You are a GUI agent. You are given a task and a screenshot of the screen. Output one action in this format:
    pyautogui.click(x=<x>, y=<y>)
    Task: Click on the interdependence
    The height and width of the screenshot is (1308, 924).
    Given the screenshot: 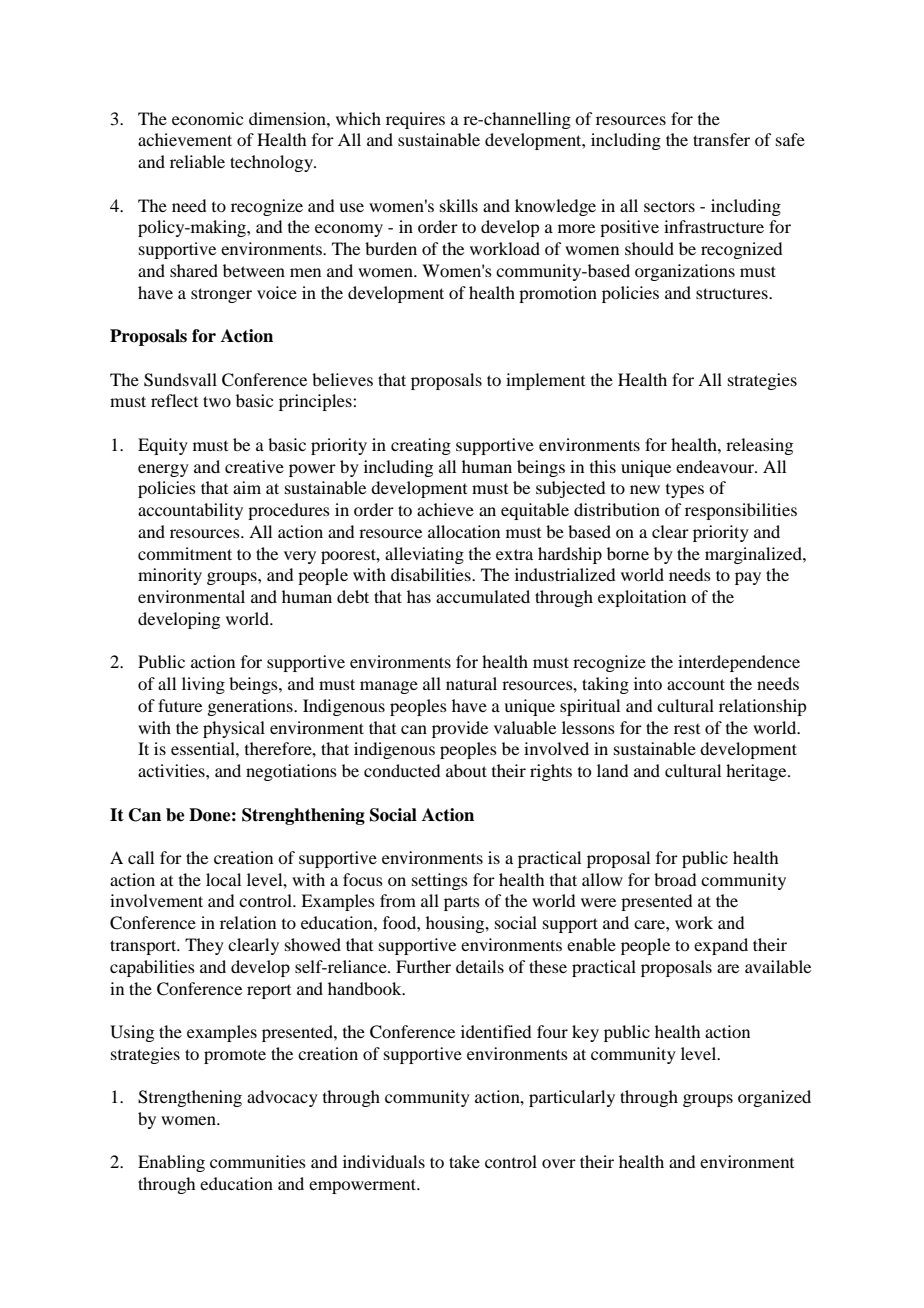 What is the action you would take?
    pyautogui.click(x=739, y=663)
